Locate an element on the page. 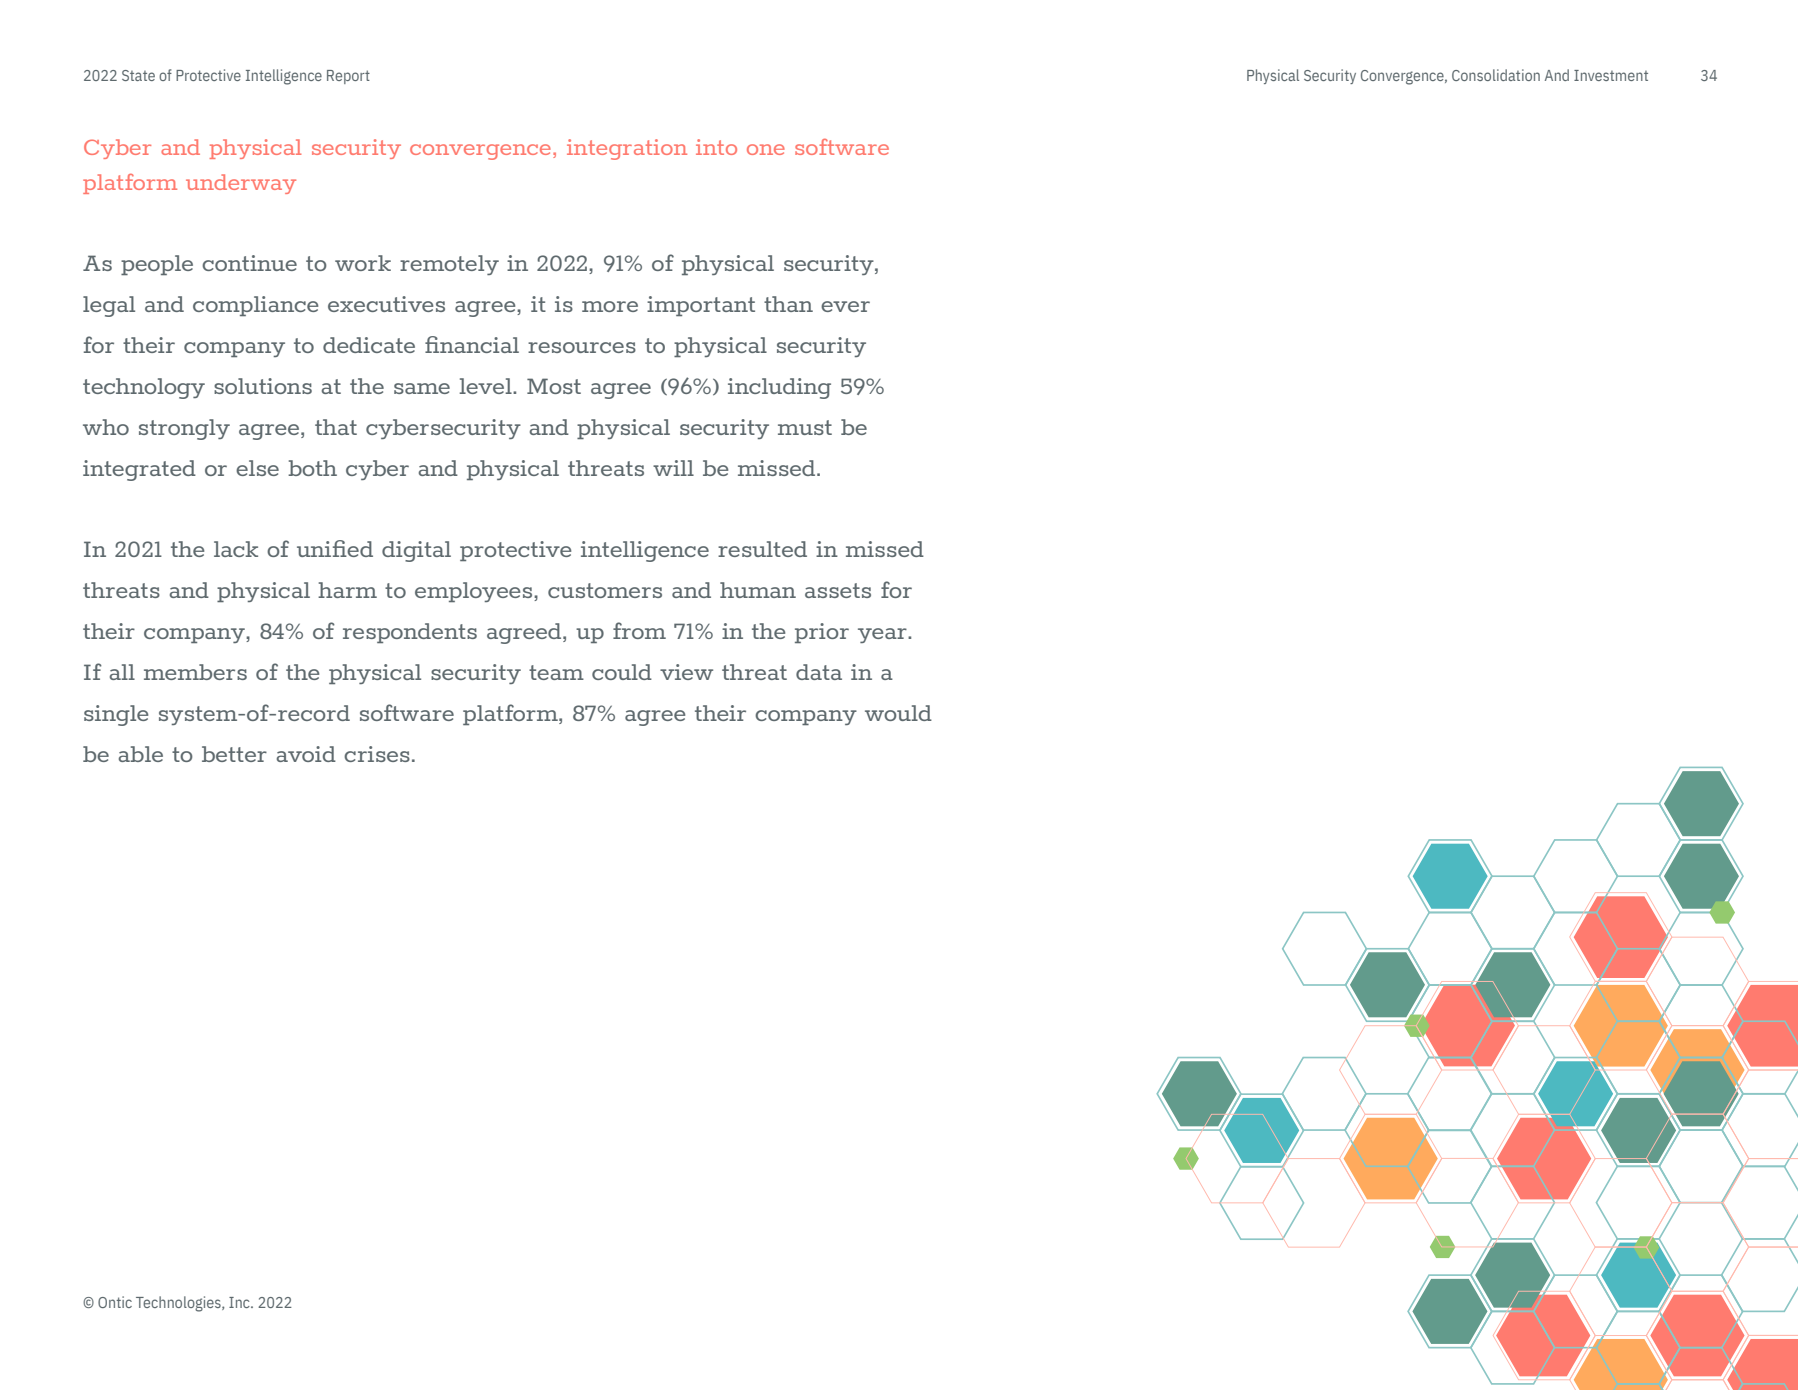 The width and height of the document is (1798, 1390). members is located at coordinates (195, 672).
